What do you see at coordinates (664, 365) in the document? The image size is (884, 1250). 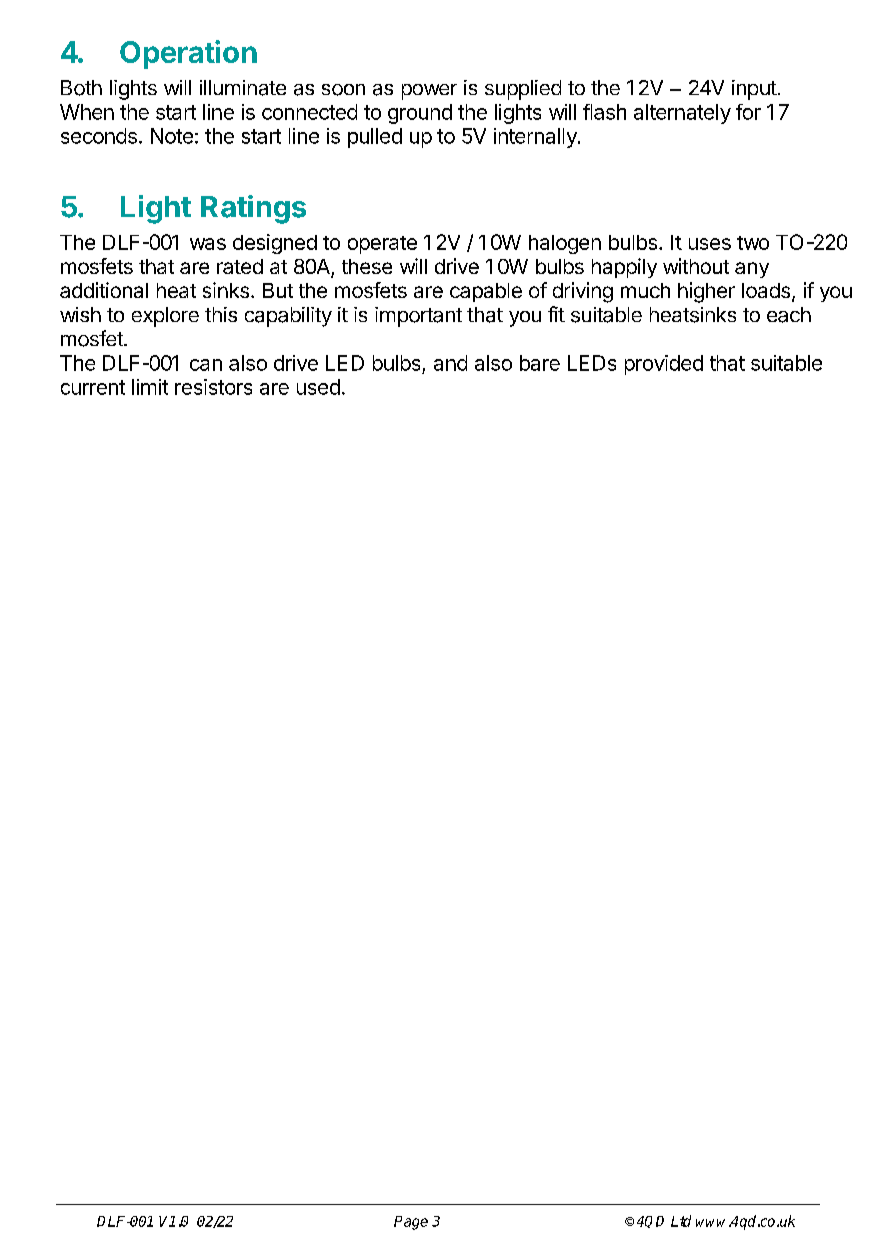 I see `provided` at bounding box center [664, 365].
